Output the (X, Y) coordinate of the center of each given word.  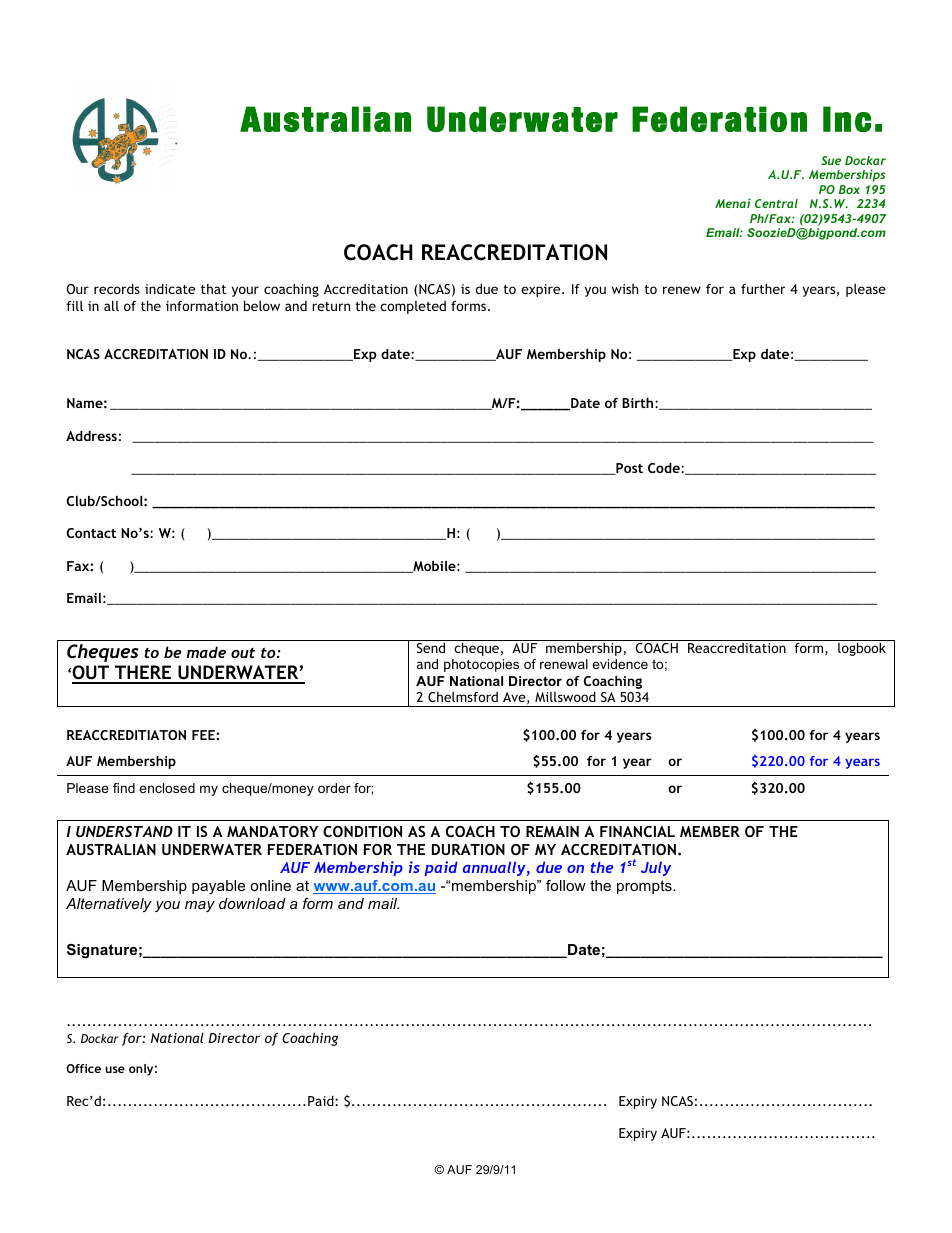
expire (542, 290)
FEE (204, 735)
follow (566, 885)
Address (91, 436)
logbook (862, 649)
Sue (831, 160)
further (763, 289)
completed (413, 307)
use (115, 1069)
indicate (170, 288)
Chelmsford (463, 697)
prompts (645, 887)
